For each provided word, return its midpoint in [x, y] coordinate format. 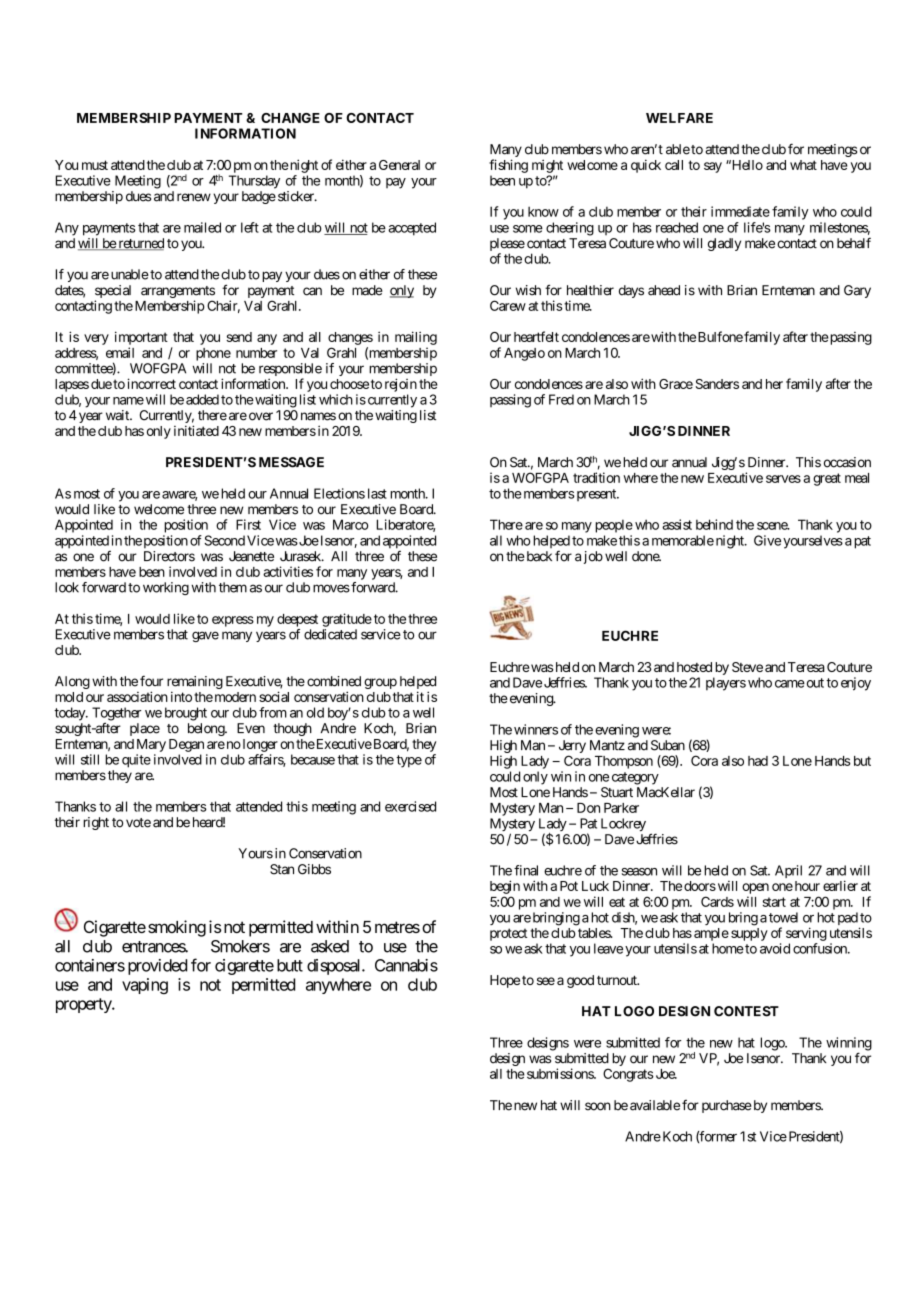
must [95, 165]
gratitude [347, 620]
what [803, 165]
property [84, 1005]
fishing [508, 166]
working [166, 588]
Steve [747, 667]
